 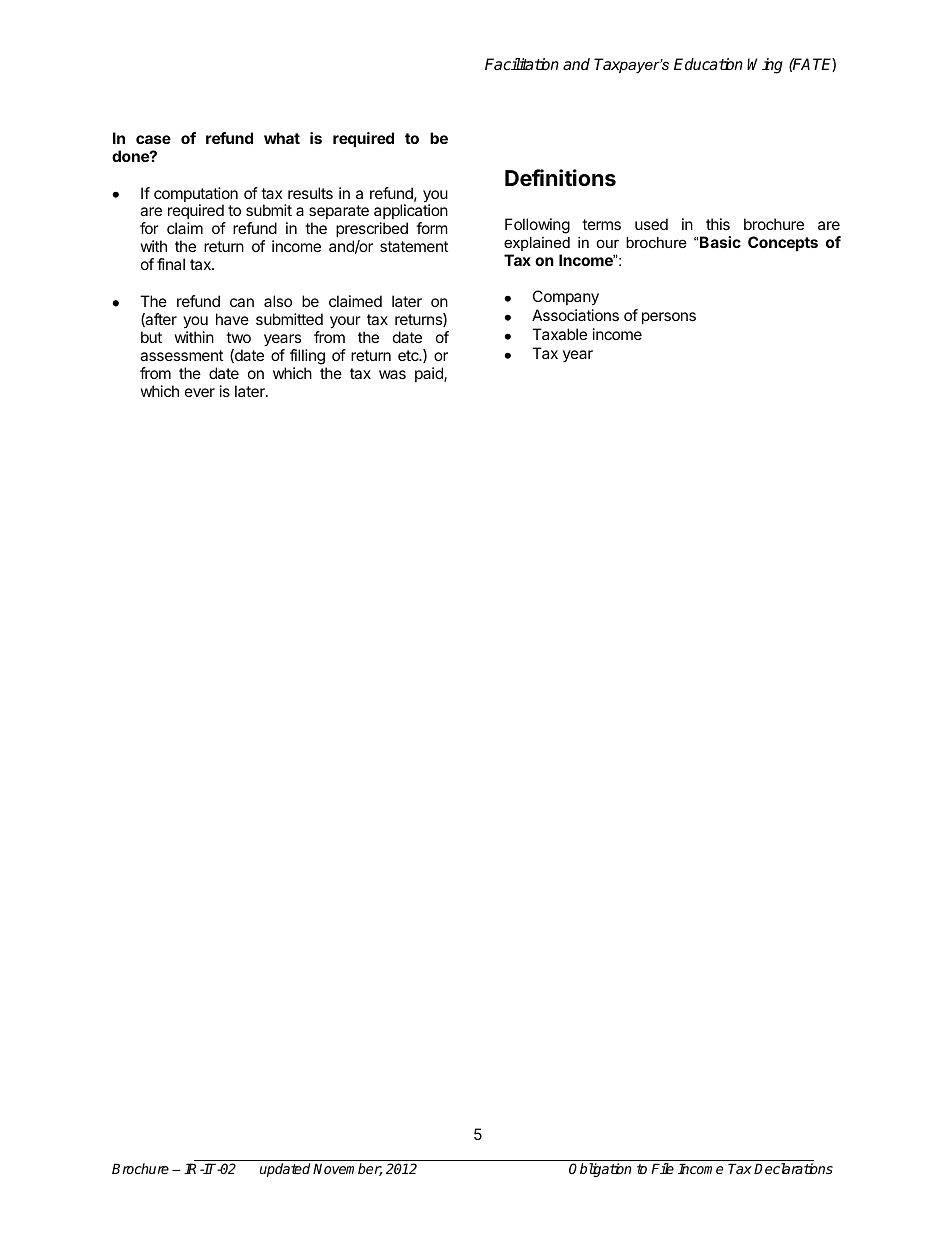 I want to click on persons, so click(x=669, y=318).
